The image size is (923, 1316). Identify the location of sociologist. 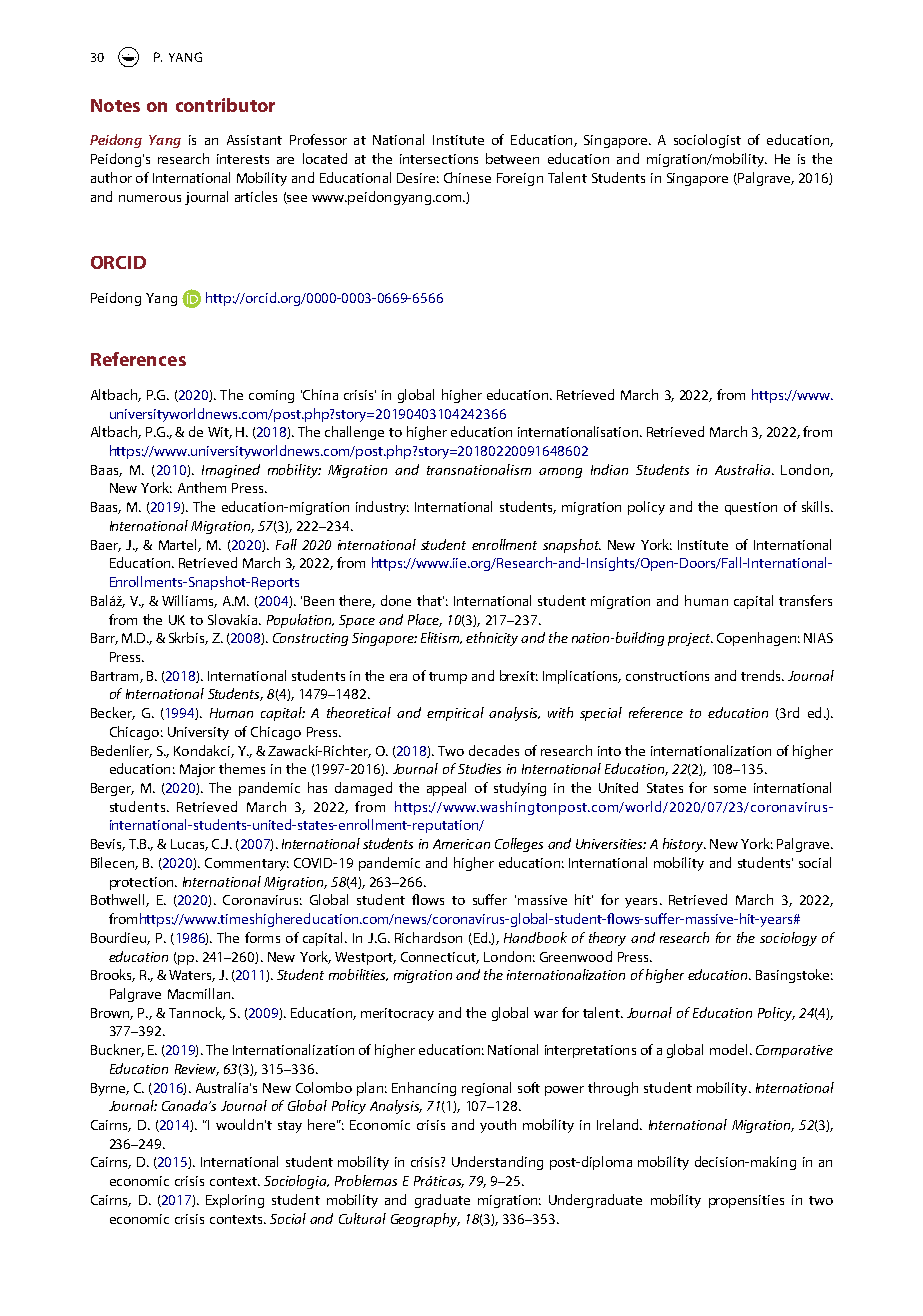
(707, 141).
